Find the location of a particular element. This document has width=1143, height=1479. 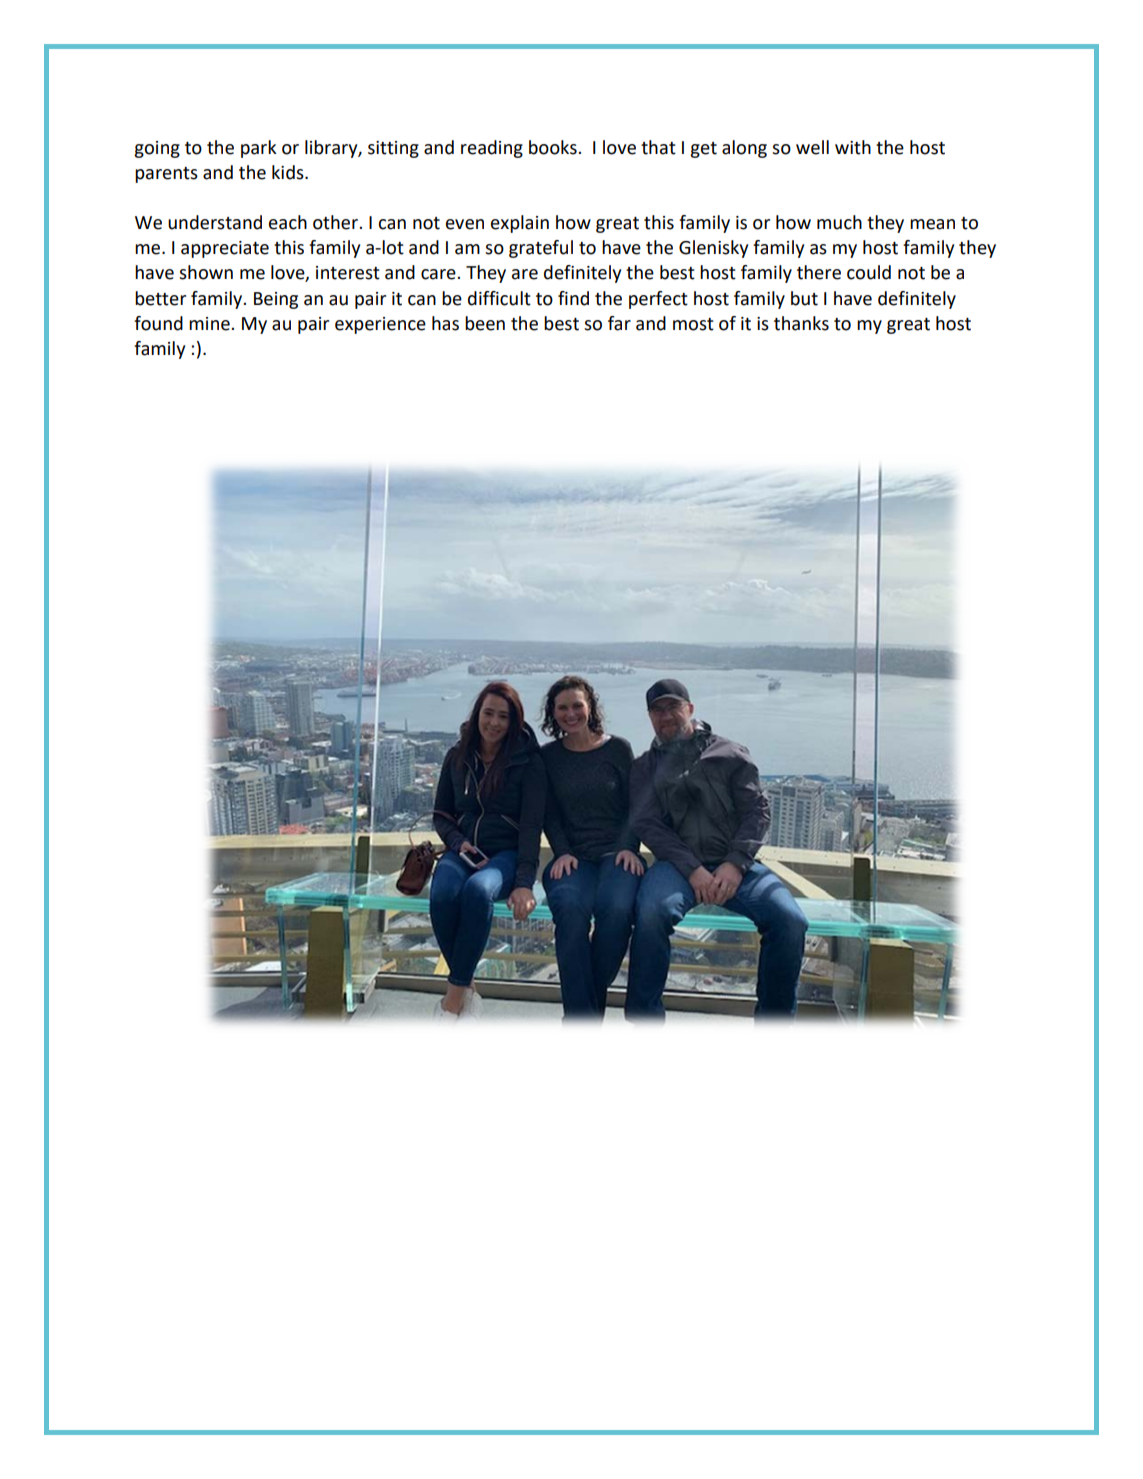

shown is located at coordinates (206, 272).
